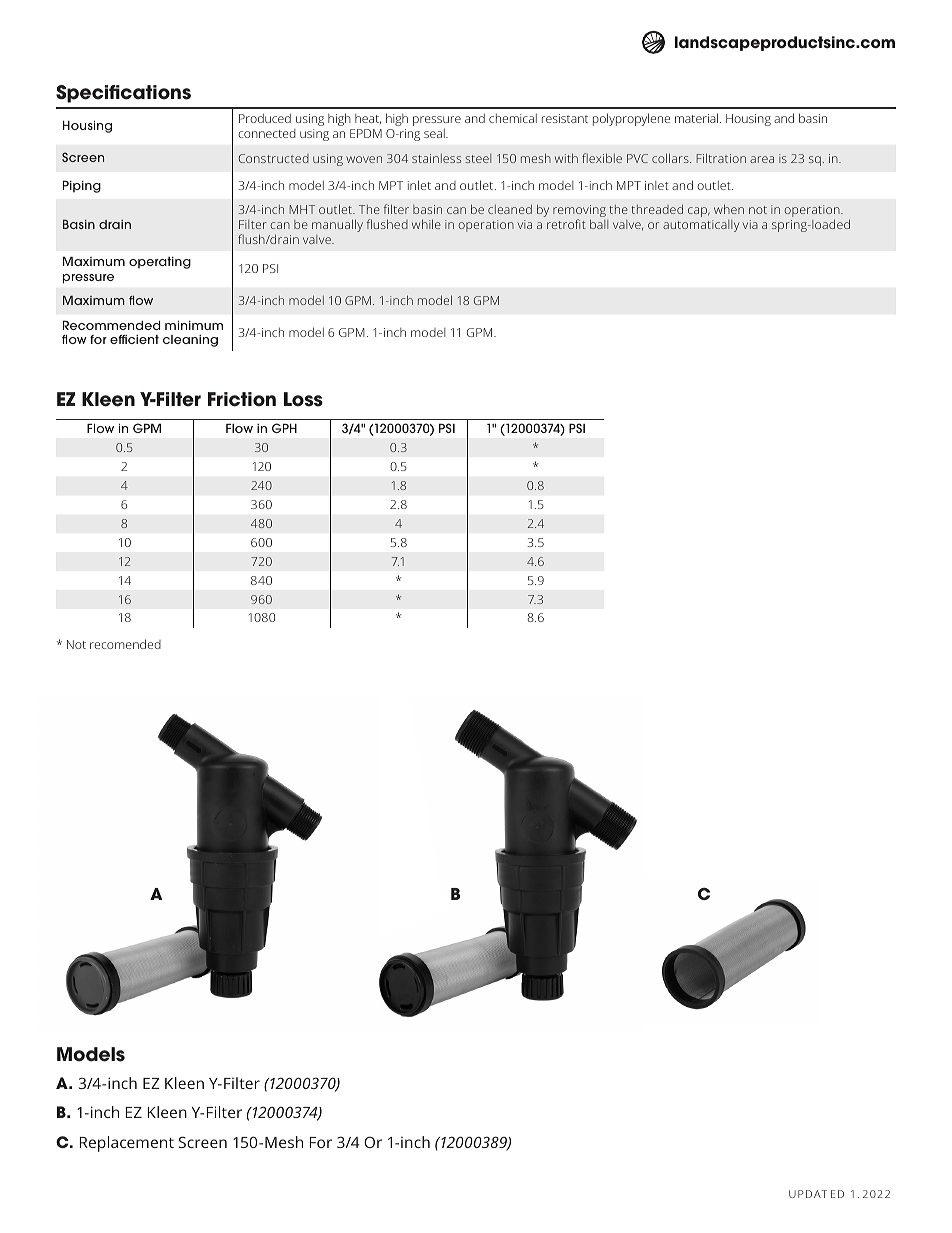 This screenshot has width=952, height=1233. Describe the element at coordinates (284, 428) in the screenshot. I see `GPH` at that location.
